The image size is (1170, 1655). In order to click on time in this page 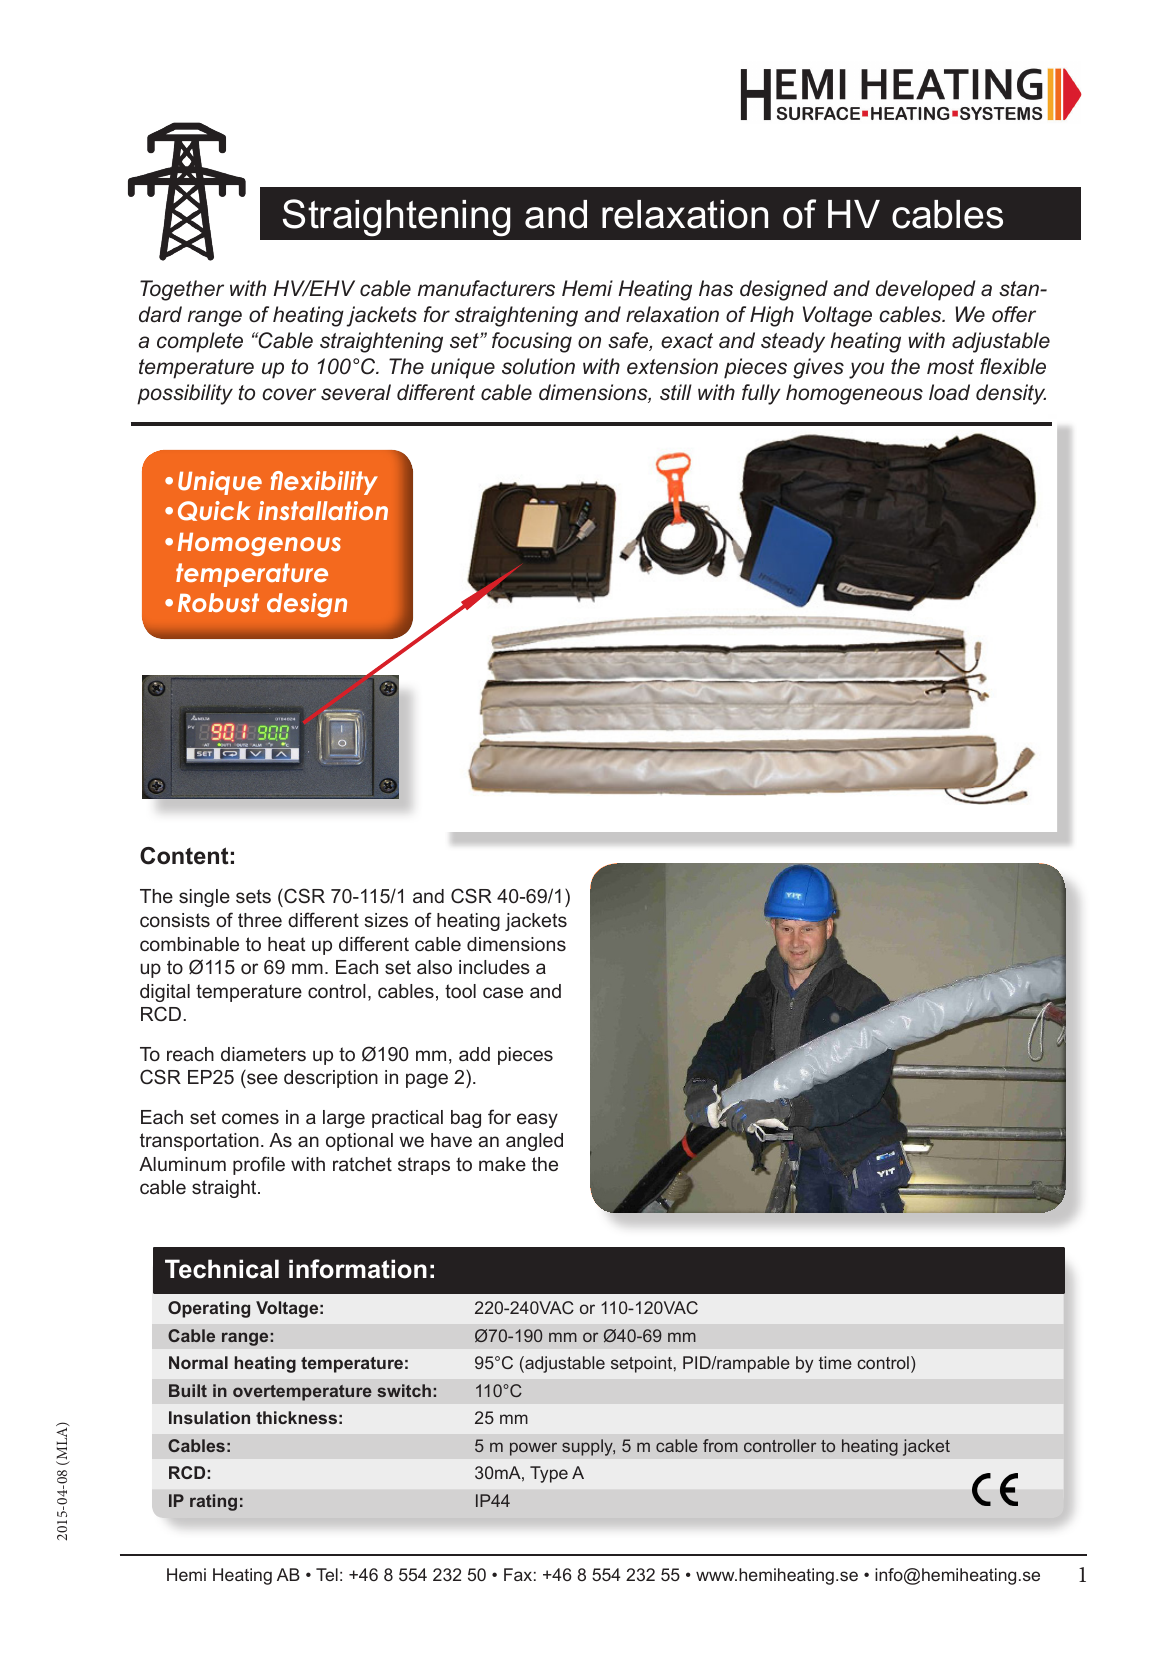, I will do `click(835, 1362)`.
